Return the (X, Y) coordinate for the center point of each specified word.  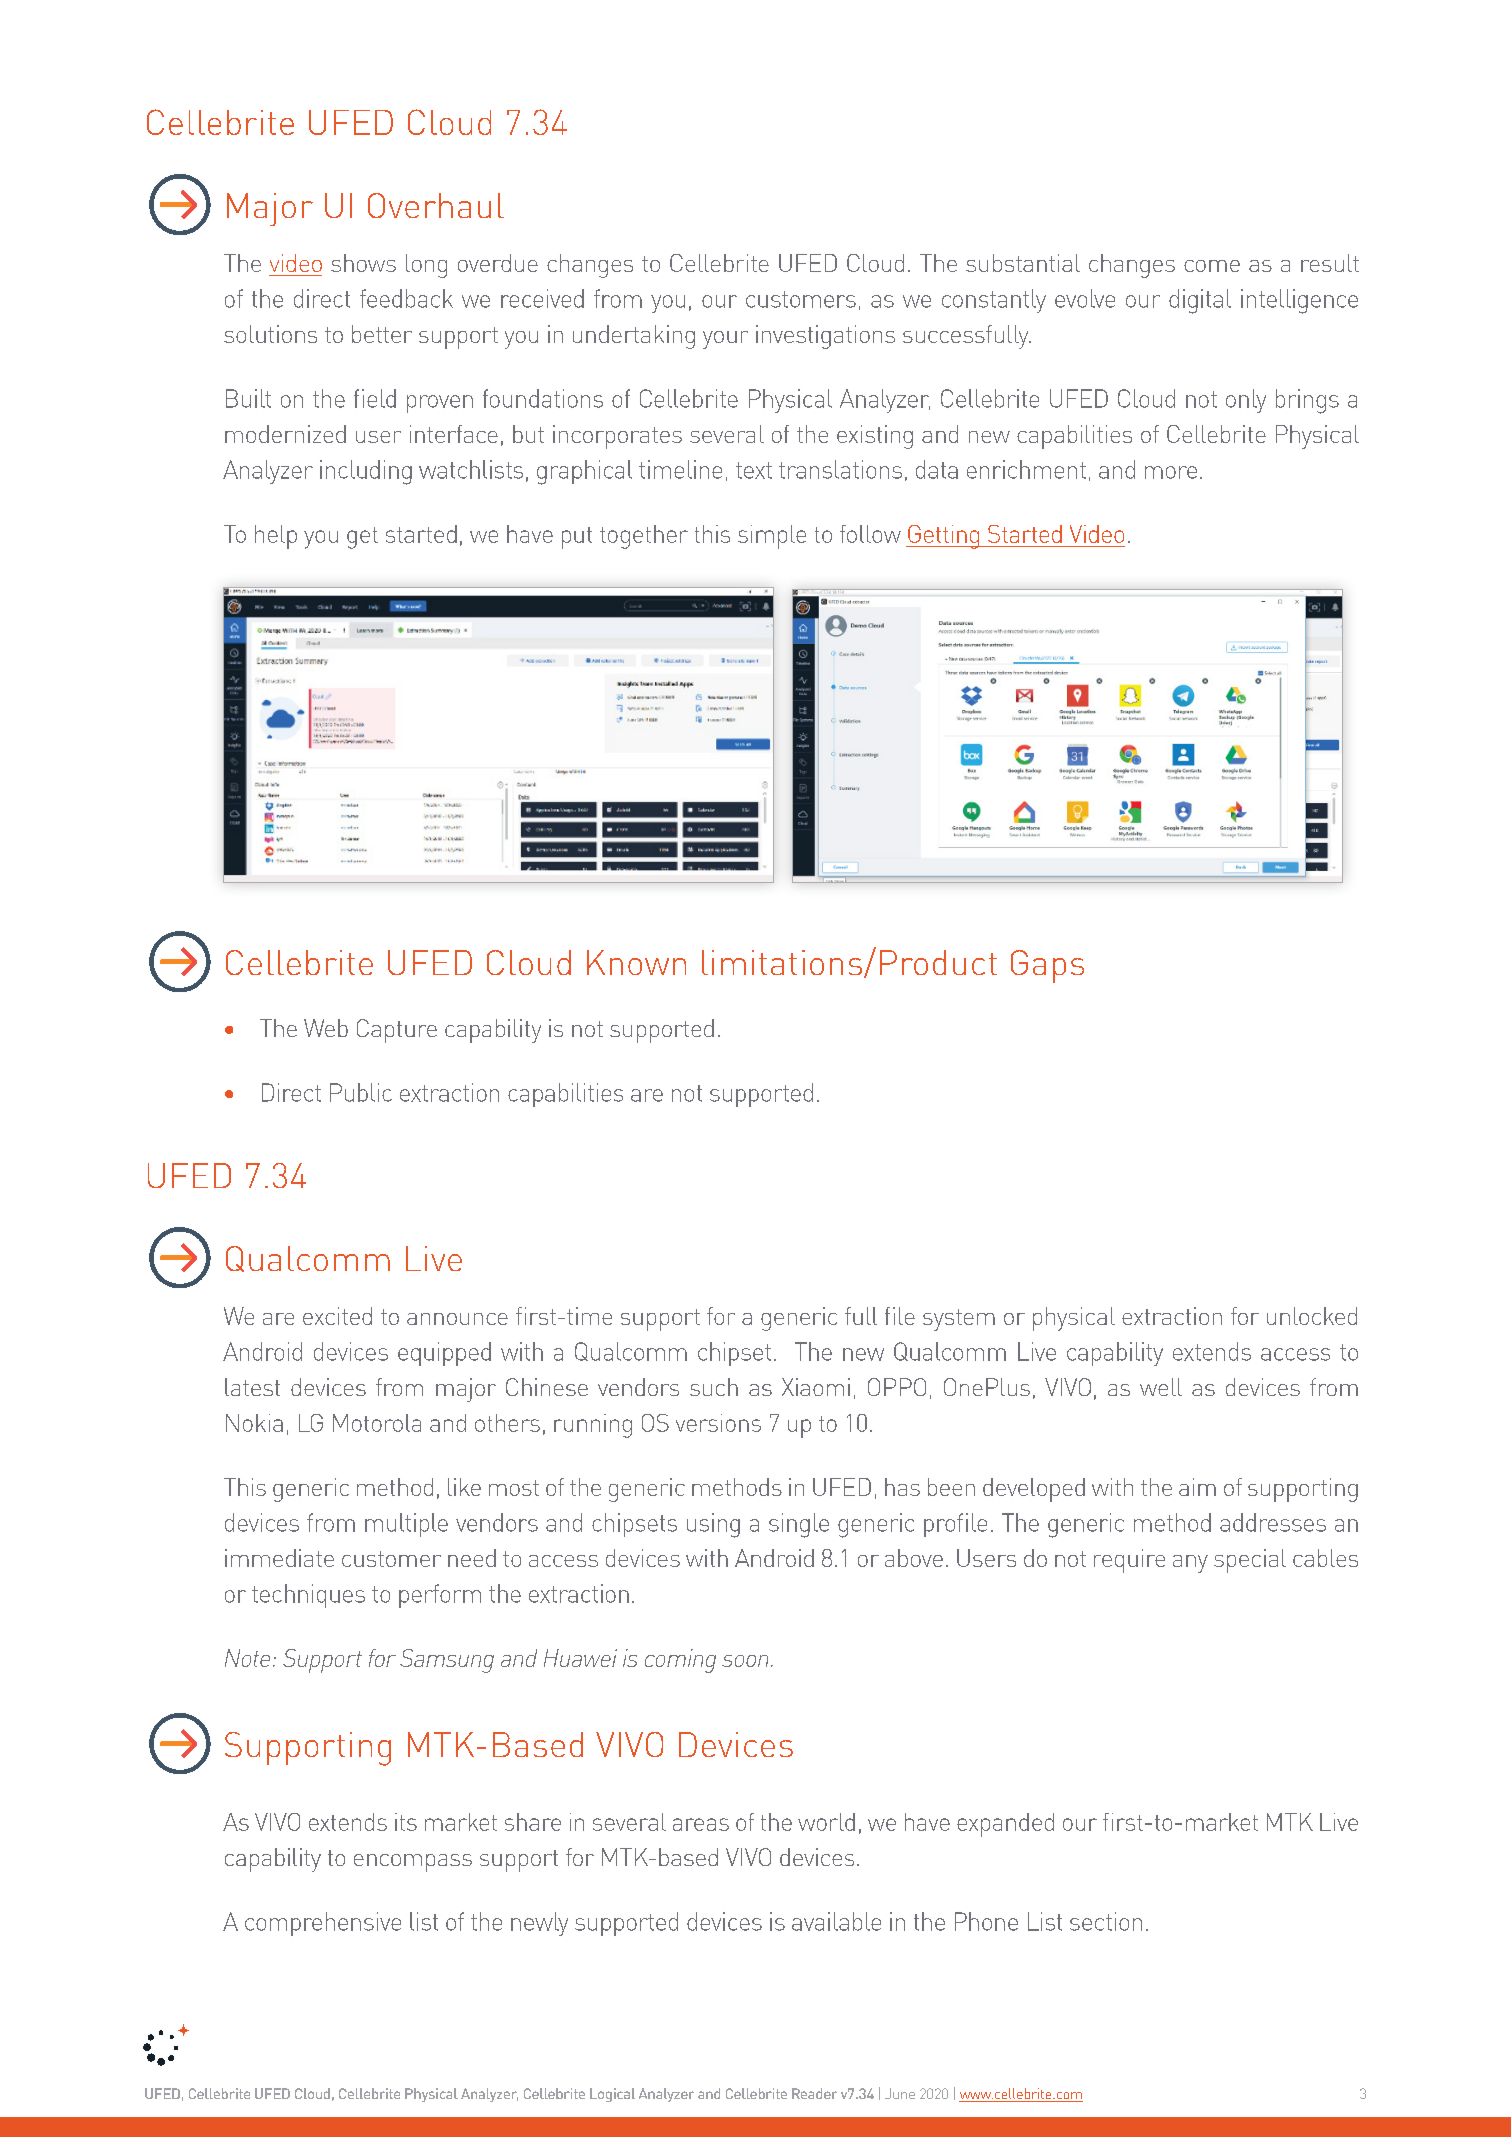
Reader (814, 2093)
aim (1197, 1487)
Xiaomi (816, 1387)
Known (636, 962)
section (1106, 1921)
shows (363, 263)
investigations (825, 337)
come (1212, 266)
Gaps (1047, 966)
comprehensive (323, 1924)
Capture (397, 1031)
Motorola (377, 1423)
